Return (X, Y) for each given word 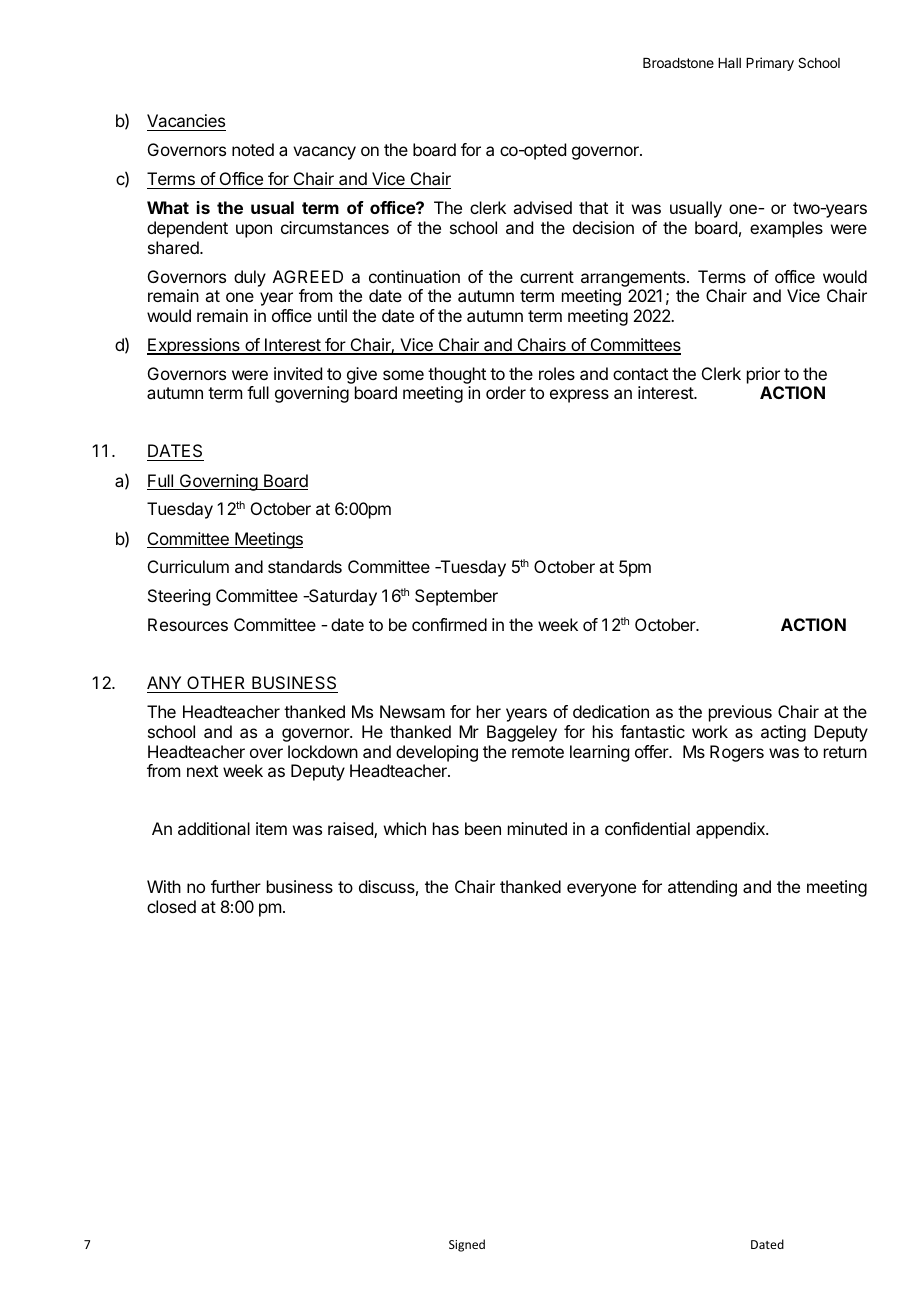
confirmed (449, 624)
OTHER (216, 684)
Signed (467, 1245)
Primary (770, 64)
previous (740, 713)
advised (542, 207)
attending (702, 888)
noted (253, 149)
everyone (601, 890)
